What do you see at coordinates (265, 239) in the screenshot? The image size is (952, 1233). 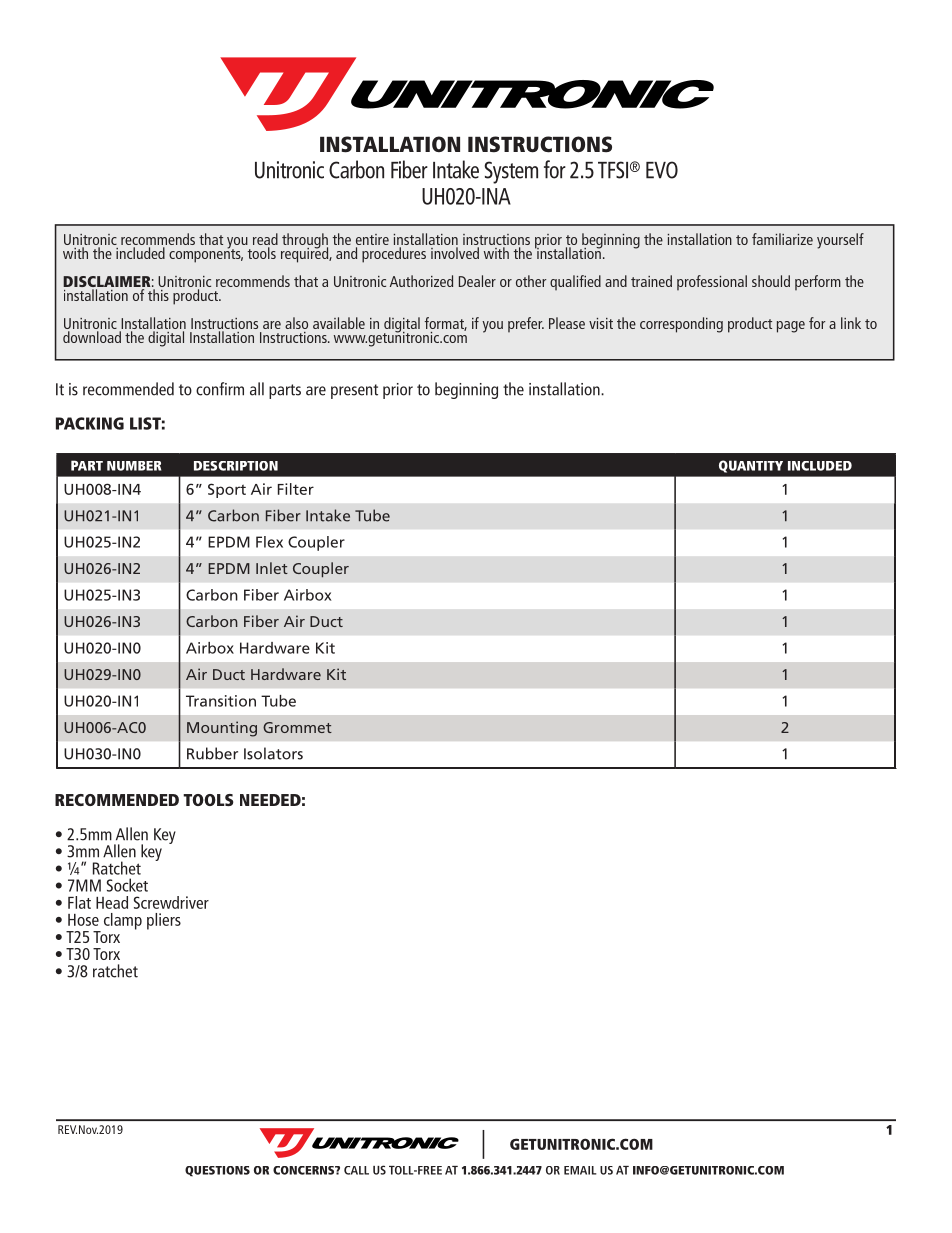 I see `read` at bounding box center [265, 239].
